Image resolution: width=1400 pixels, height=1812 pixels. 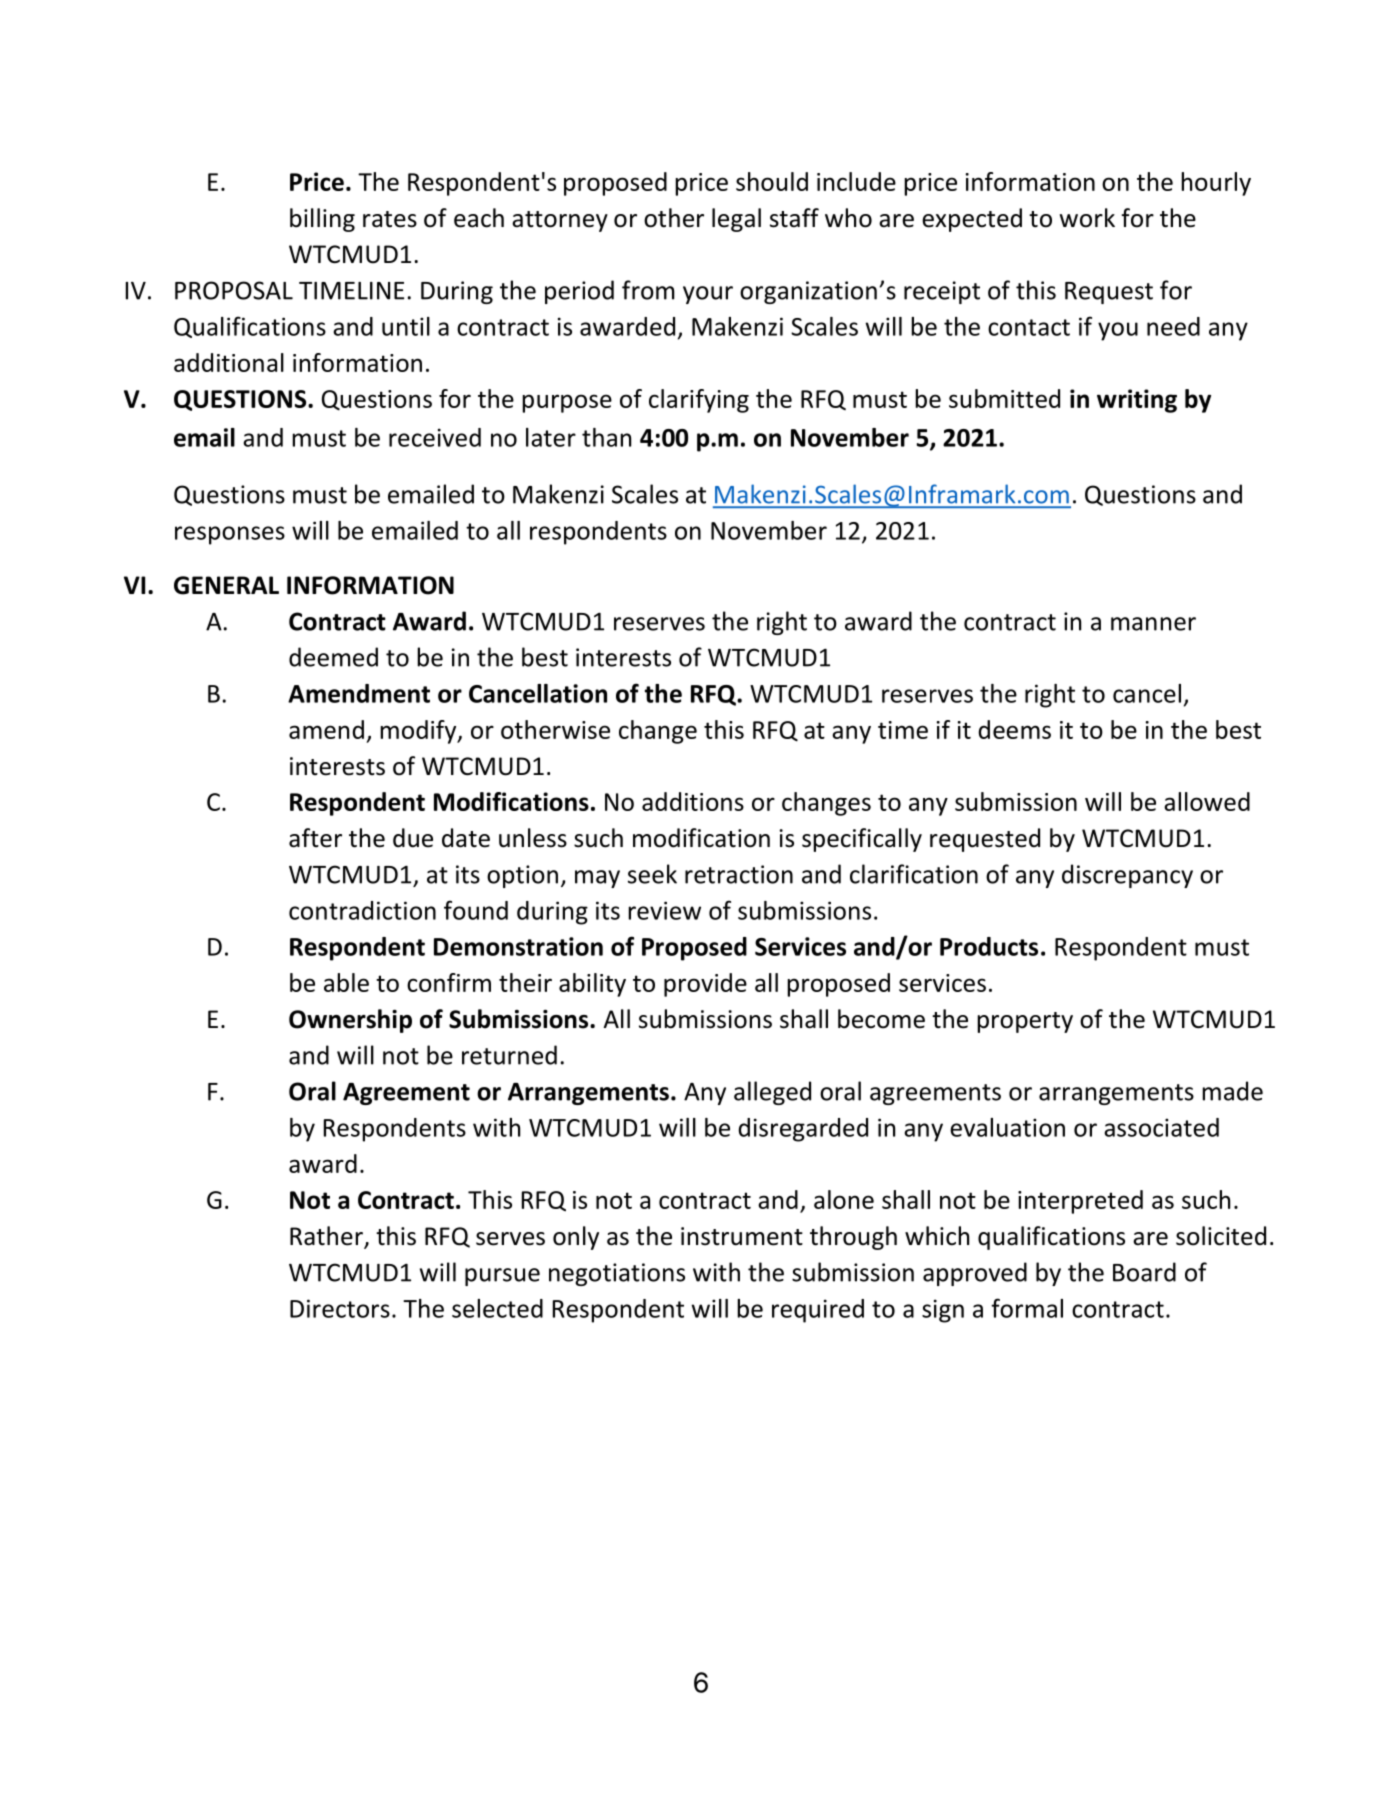 I want to click on Directors, so click(x=340, y=1308).
